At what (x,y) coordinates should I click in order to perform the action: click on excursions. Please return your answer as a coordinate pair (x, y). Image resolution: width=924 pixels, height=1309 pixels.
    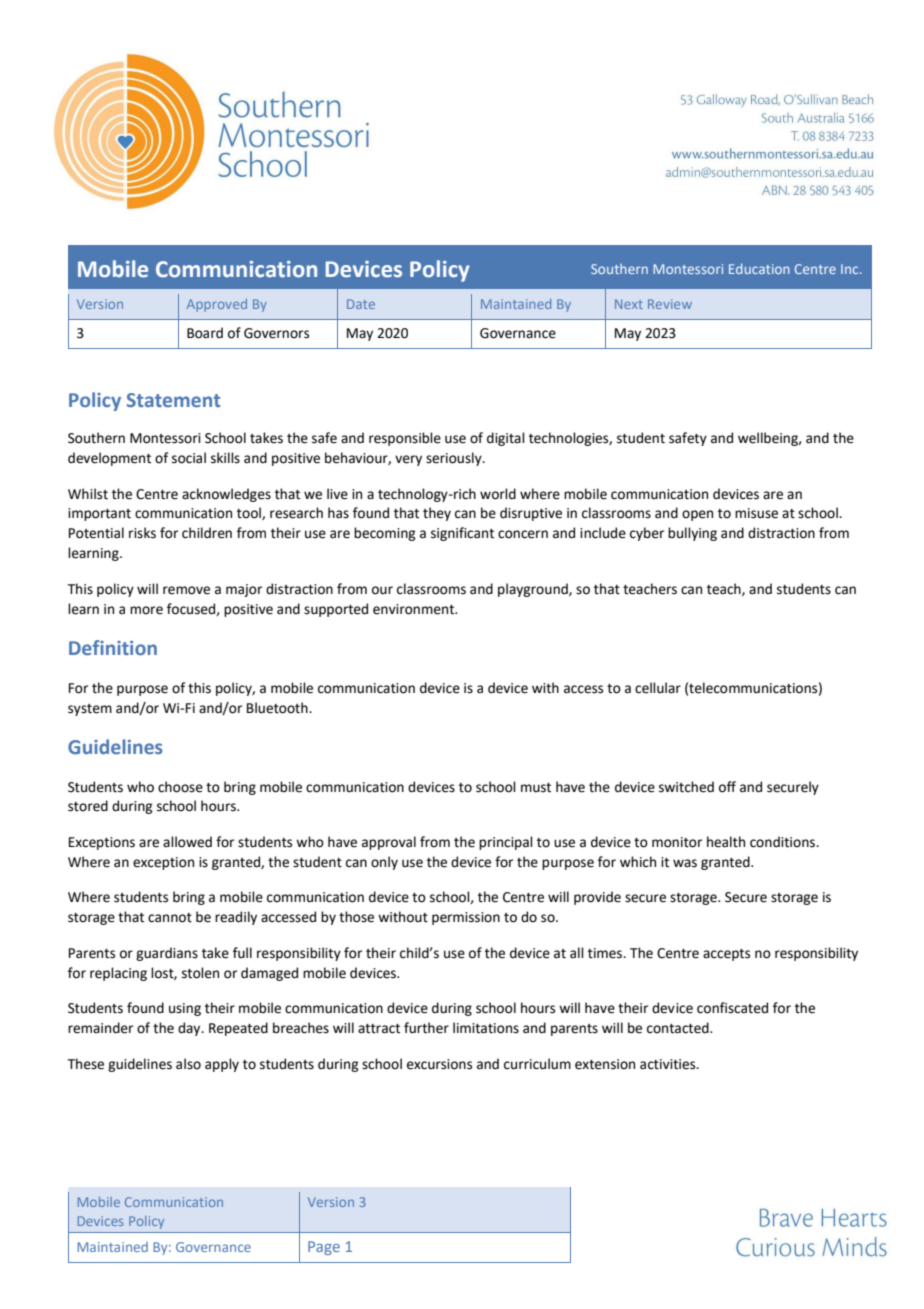
    Looking at the image, I should click on (439, 1064).
